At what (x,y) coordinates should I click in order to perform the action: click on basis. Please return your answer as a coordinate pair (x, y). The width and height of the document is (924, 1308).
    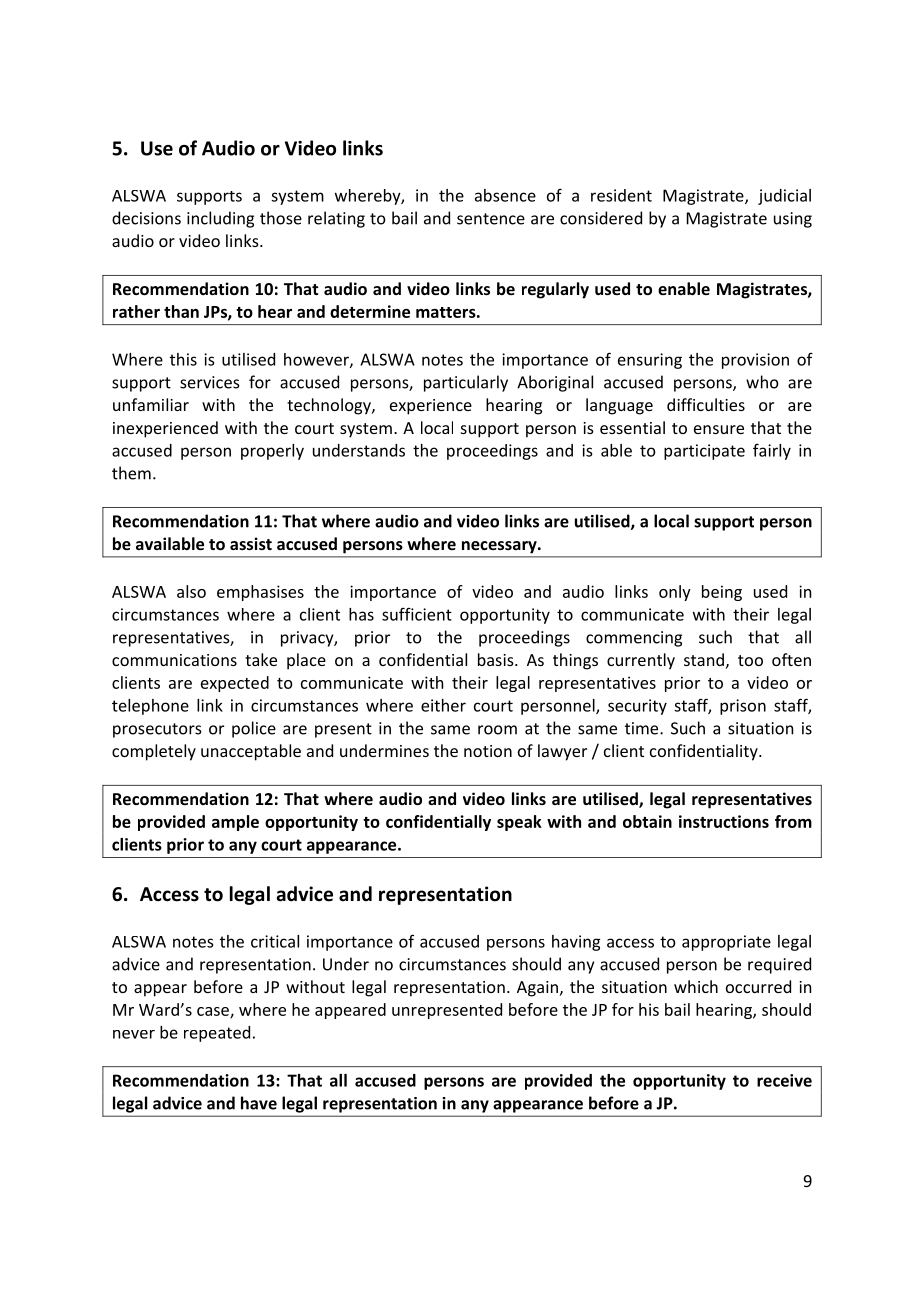
    Looking at the image, I should click on (497, 659).
